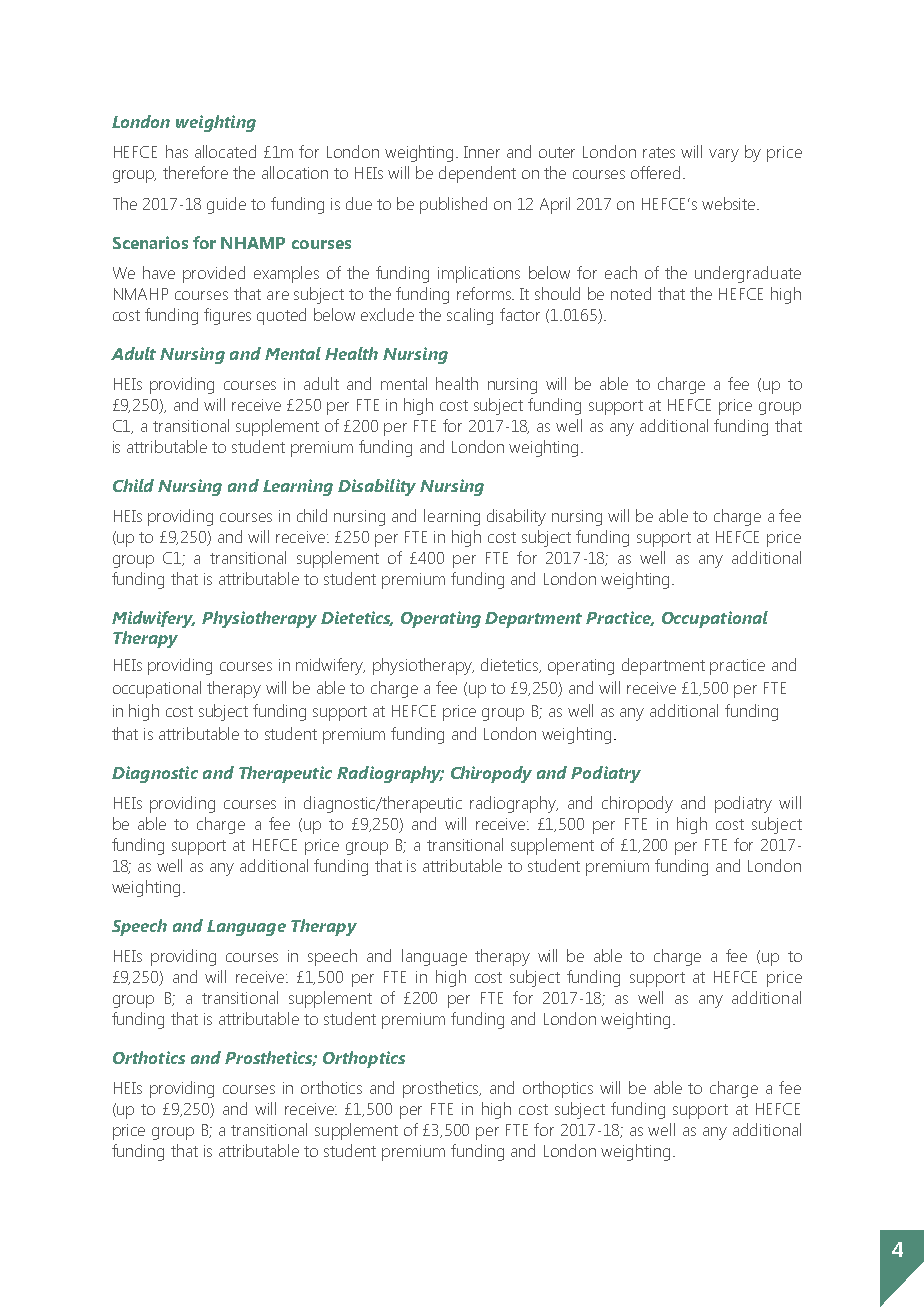 The height and width of the screenshot is (1309, 924). What do you see at coordinates (631, 293) in the screenshot?
I see `noted` at bounding box center [631, 293].
